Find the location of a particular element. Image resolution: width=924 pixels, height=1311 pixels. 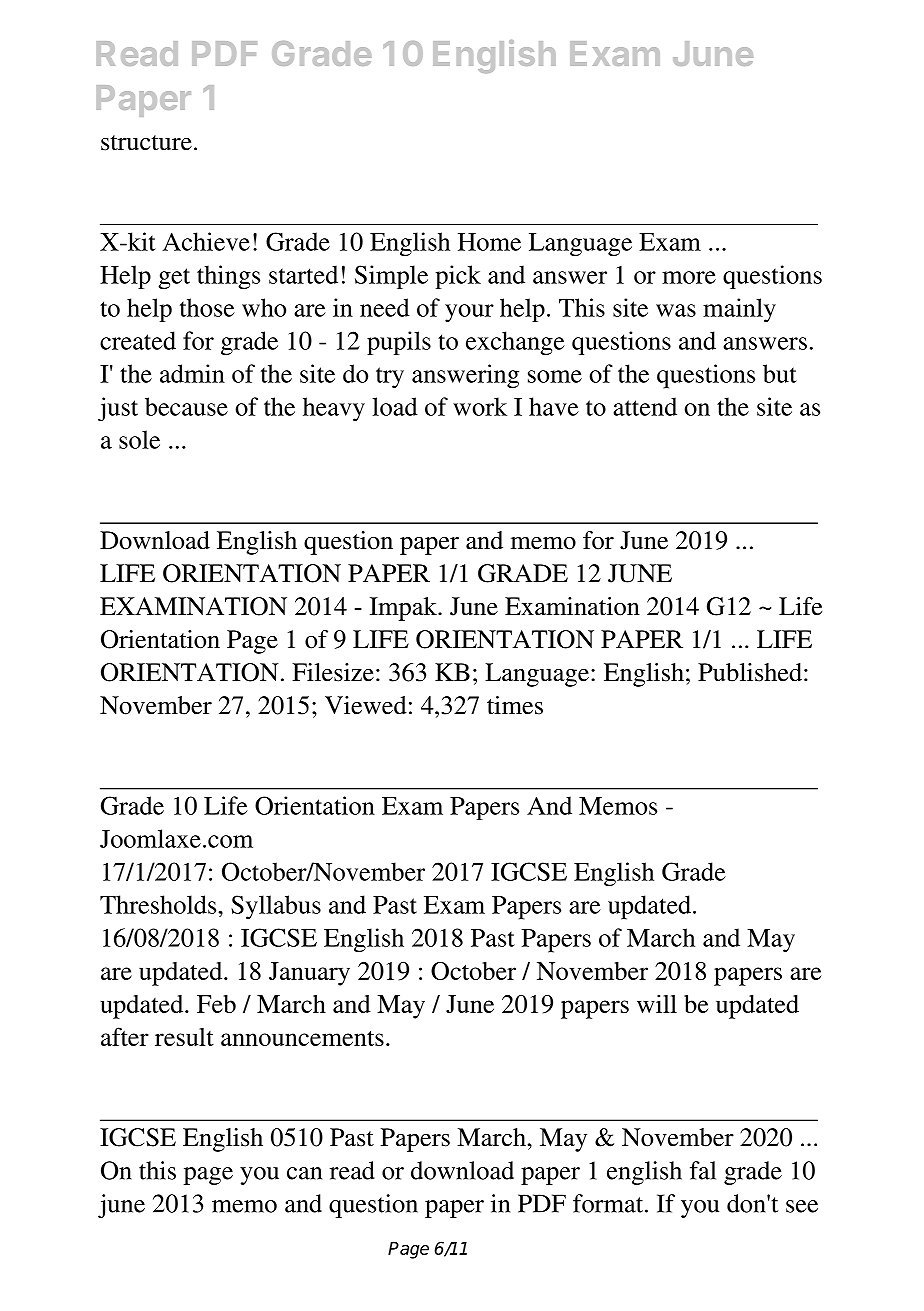

more is located at coordinates (689, 277).
